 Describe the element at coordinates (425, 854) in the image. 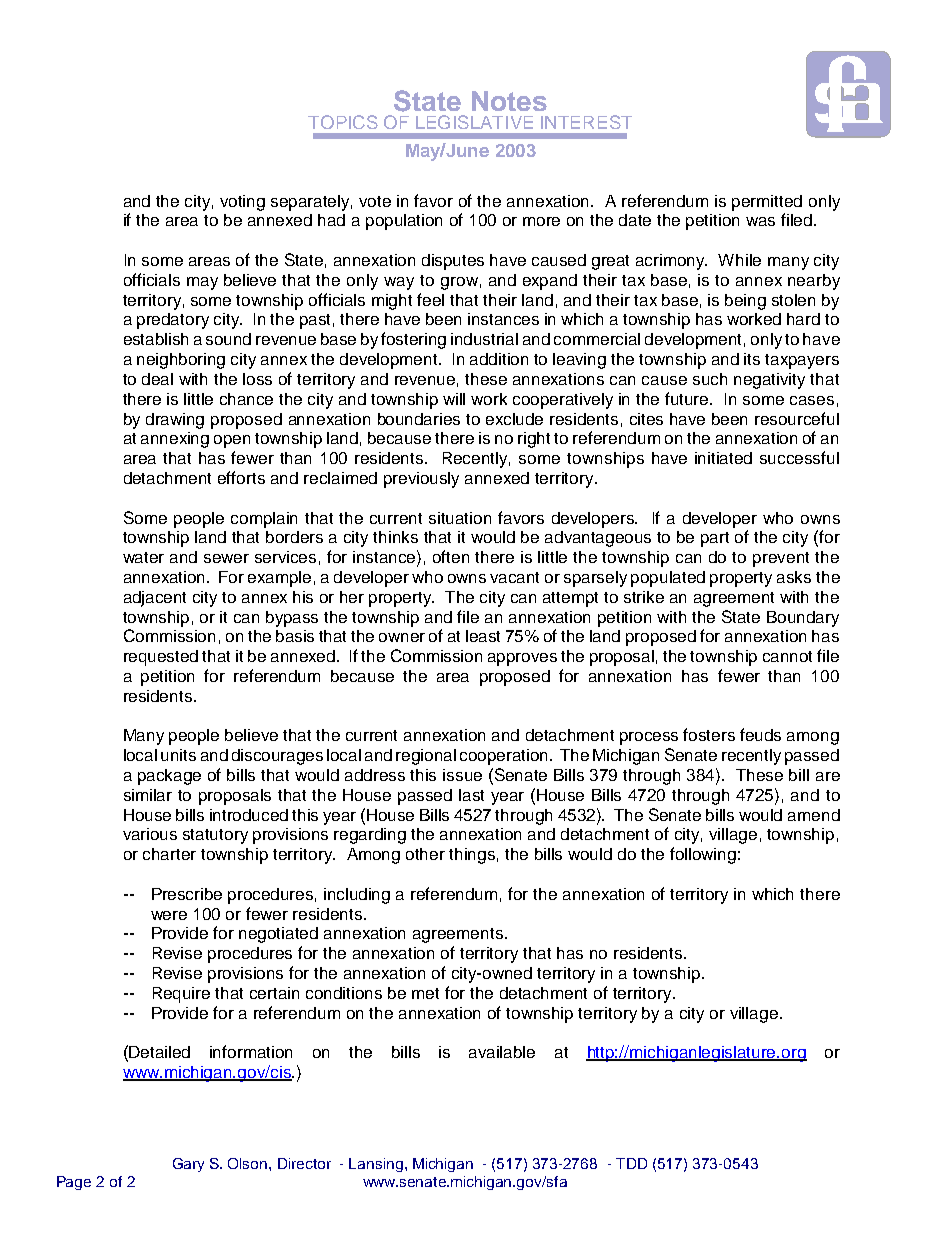

I see `other` at that location.
